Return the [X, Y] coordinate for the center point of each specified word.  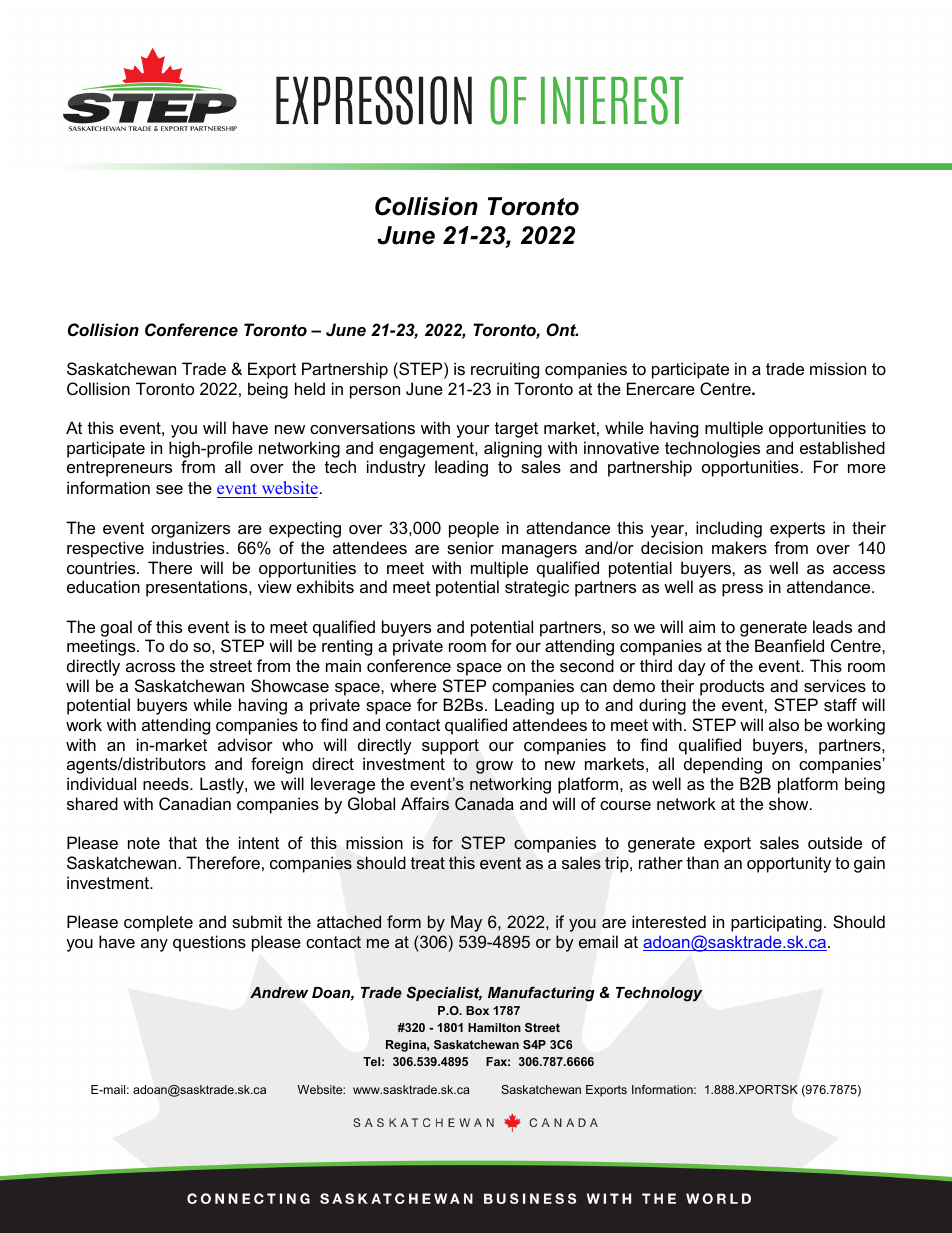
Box [477, 1010]
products [732, 687]
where [413, 685]
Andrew [279, 992]
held [310, 388]
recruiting [505, 370]
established [842, 447]
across [150, 667]
